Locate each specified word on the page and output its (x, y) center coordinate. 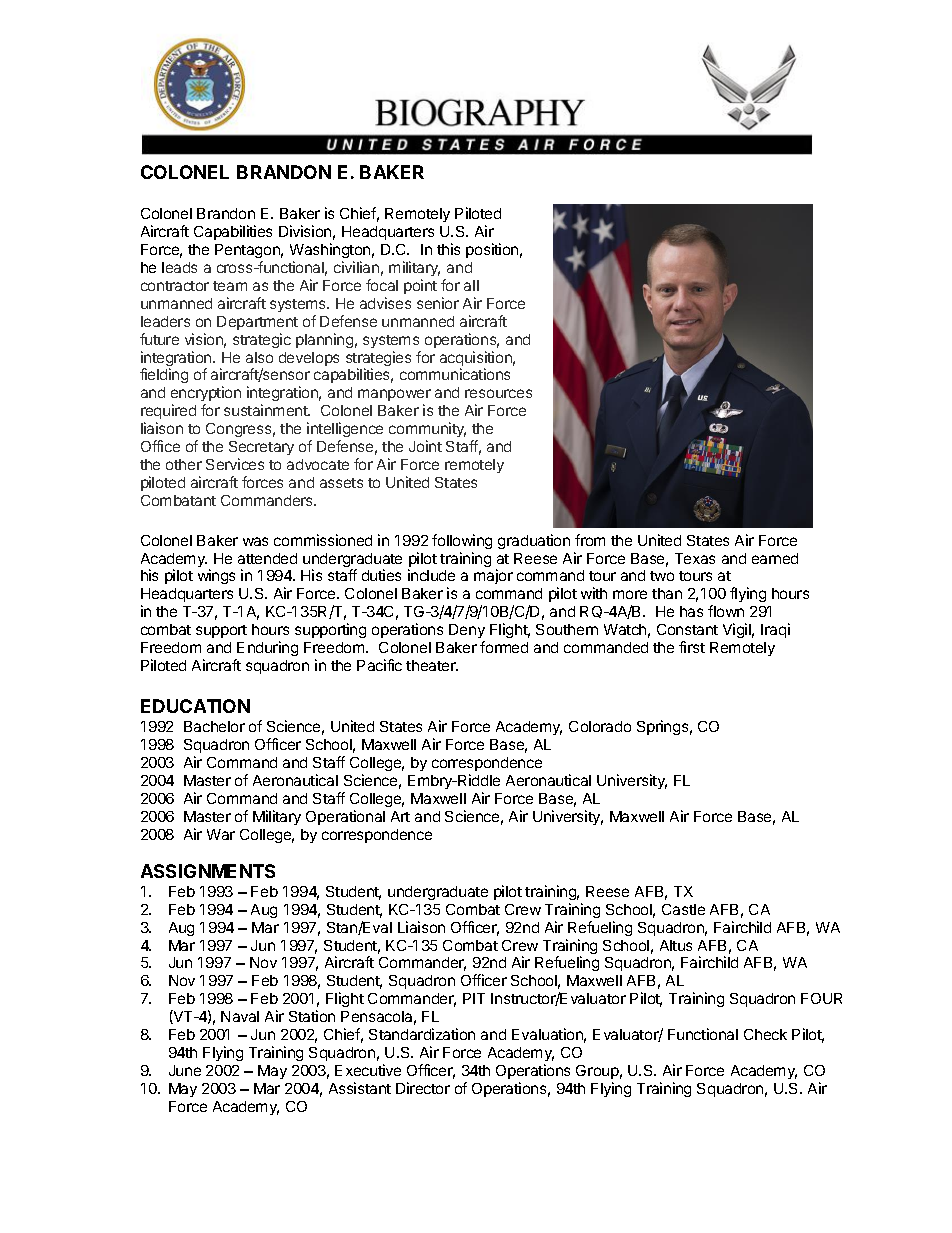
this (448, 249)
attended (267, 558)
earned (775, 558)
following (462, 541)
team (230, 286)
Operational (345, 817)
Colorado (600, 726)
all (471, 285)
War (221, 834)
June (185, 1070)
